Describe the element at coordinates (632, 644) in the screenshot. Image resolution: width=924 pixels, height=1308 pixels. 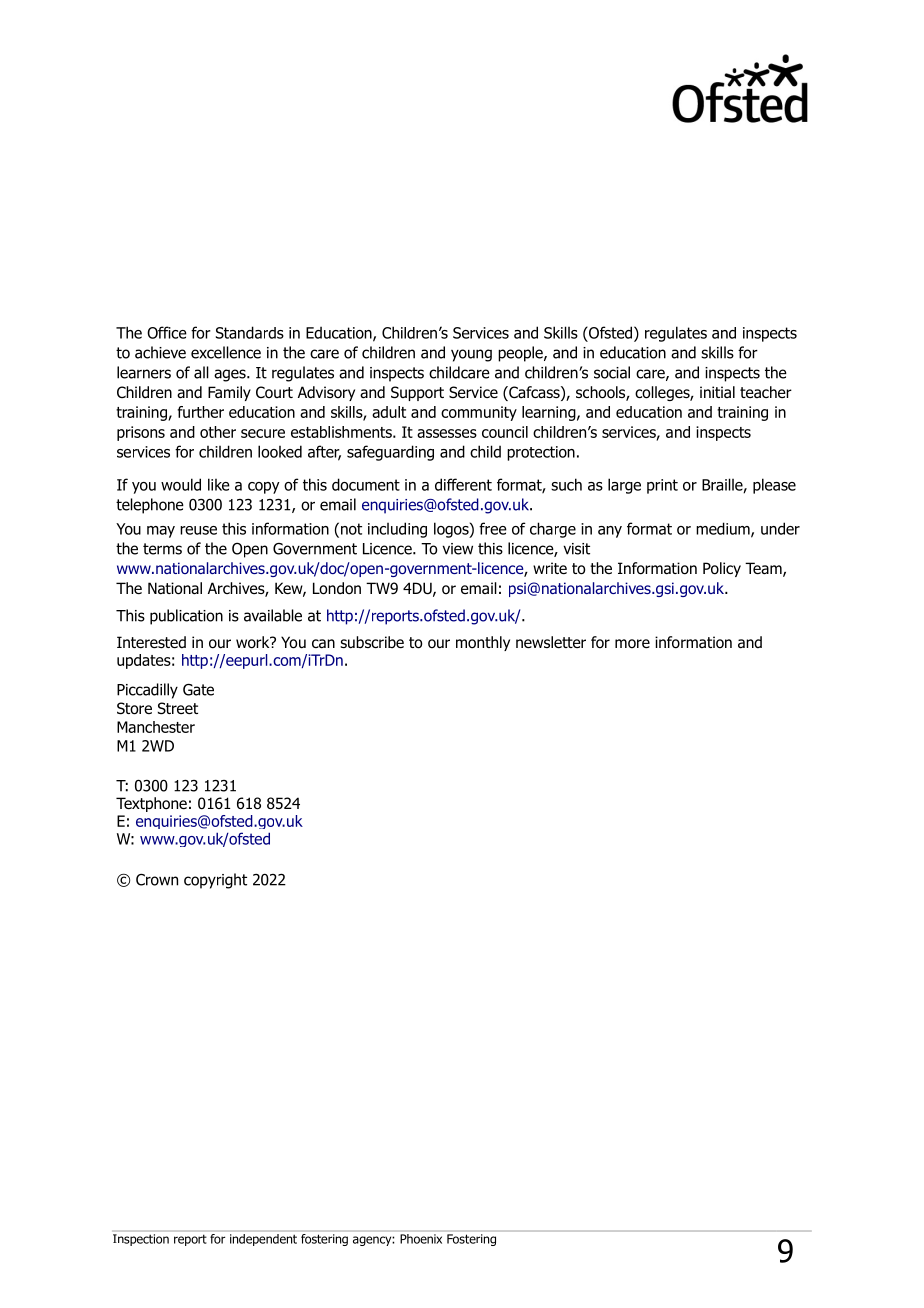
I see `more` at that location.
